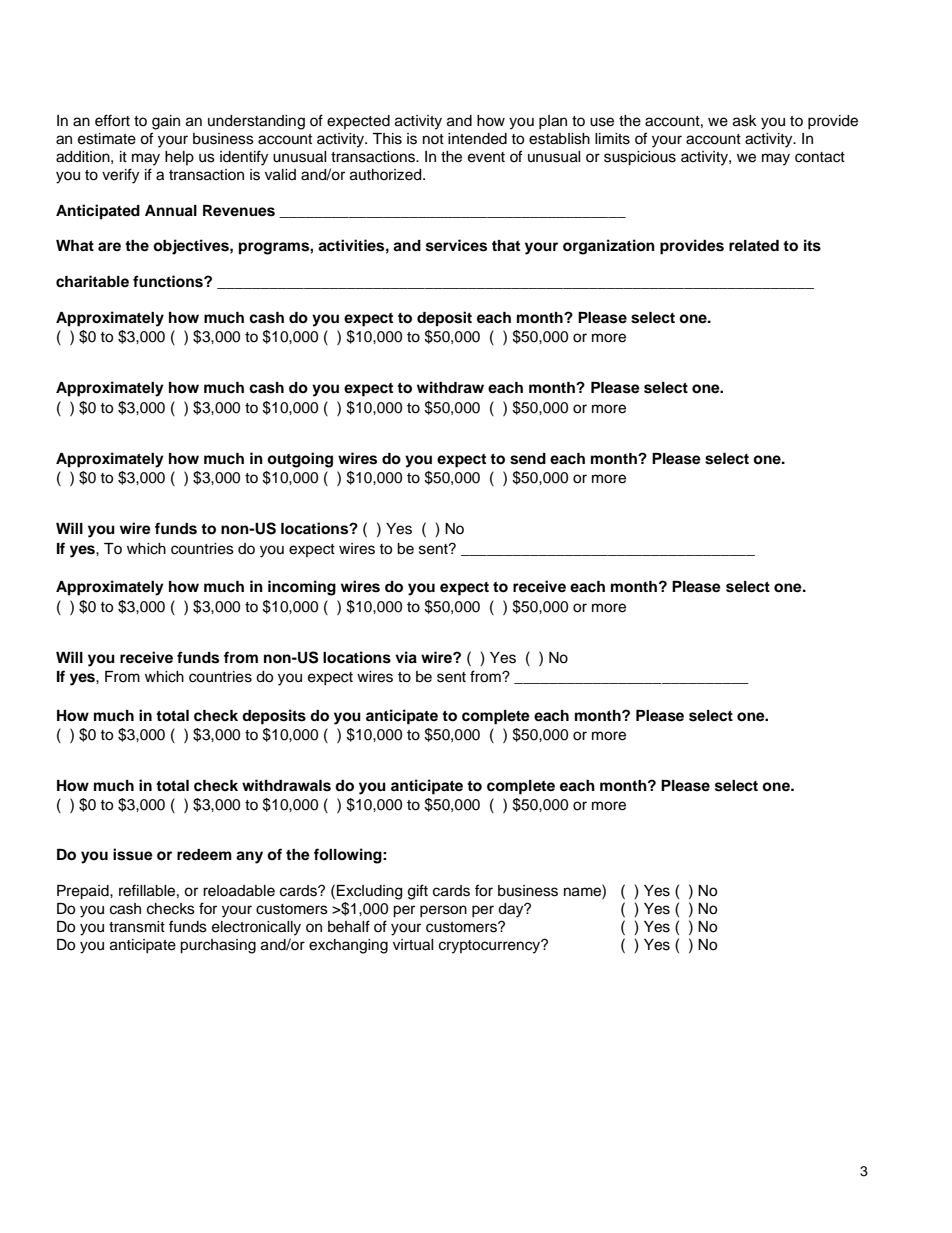 The image size is (952, 1233). What do you see at coordinates (754, 245) in the document?
I see `related` at bounding box center [754, 245].
